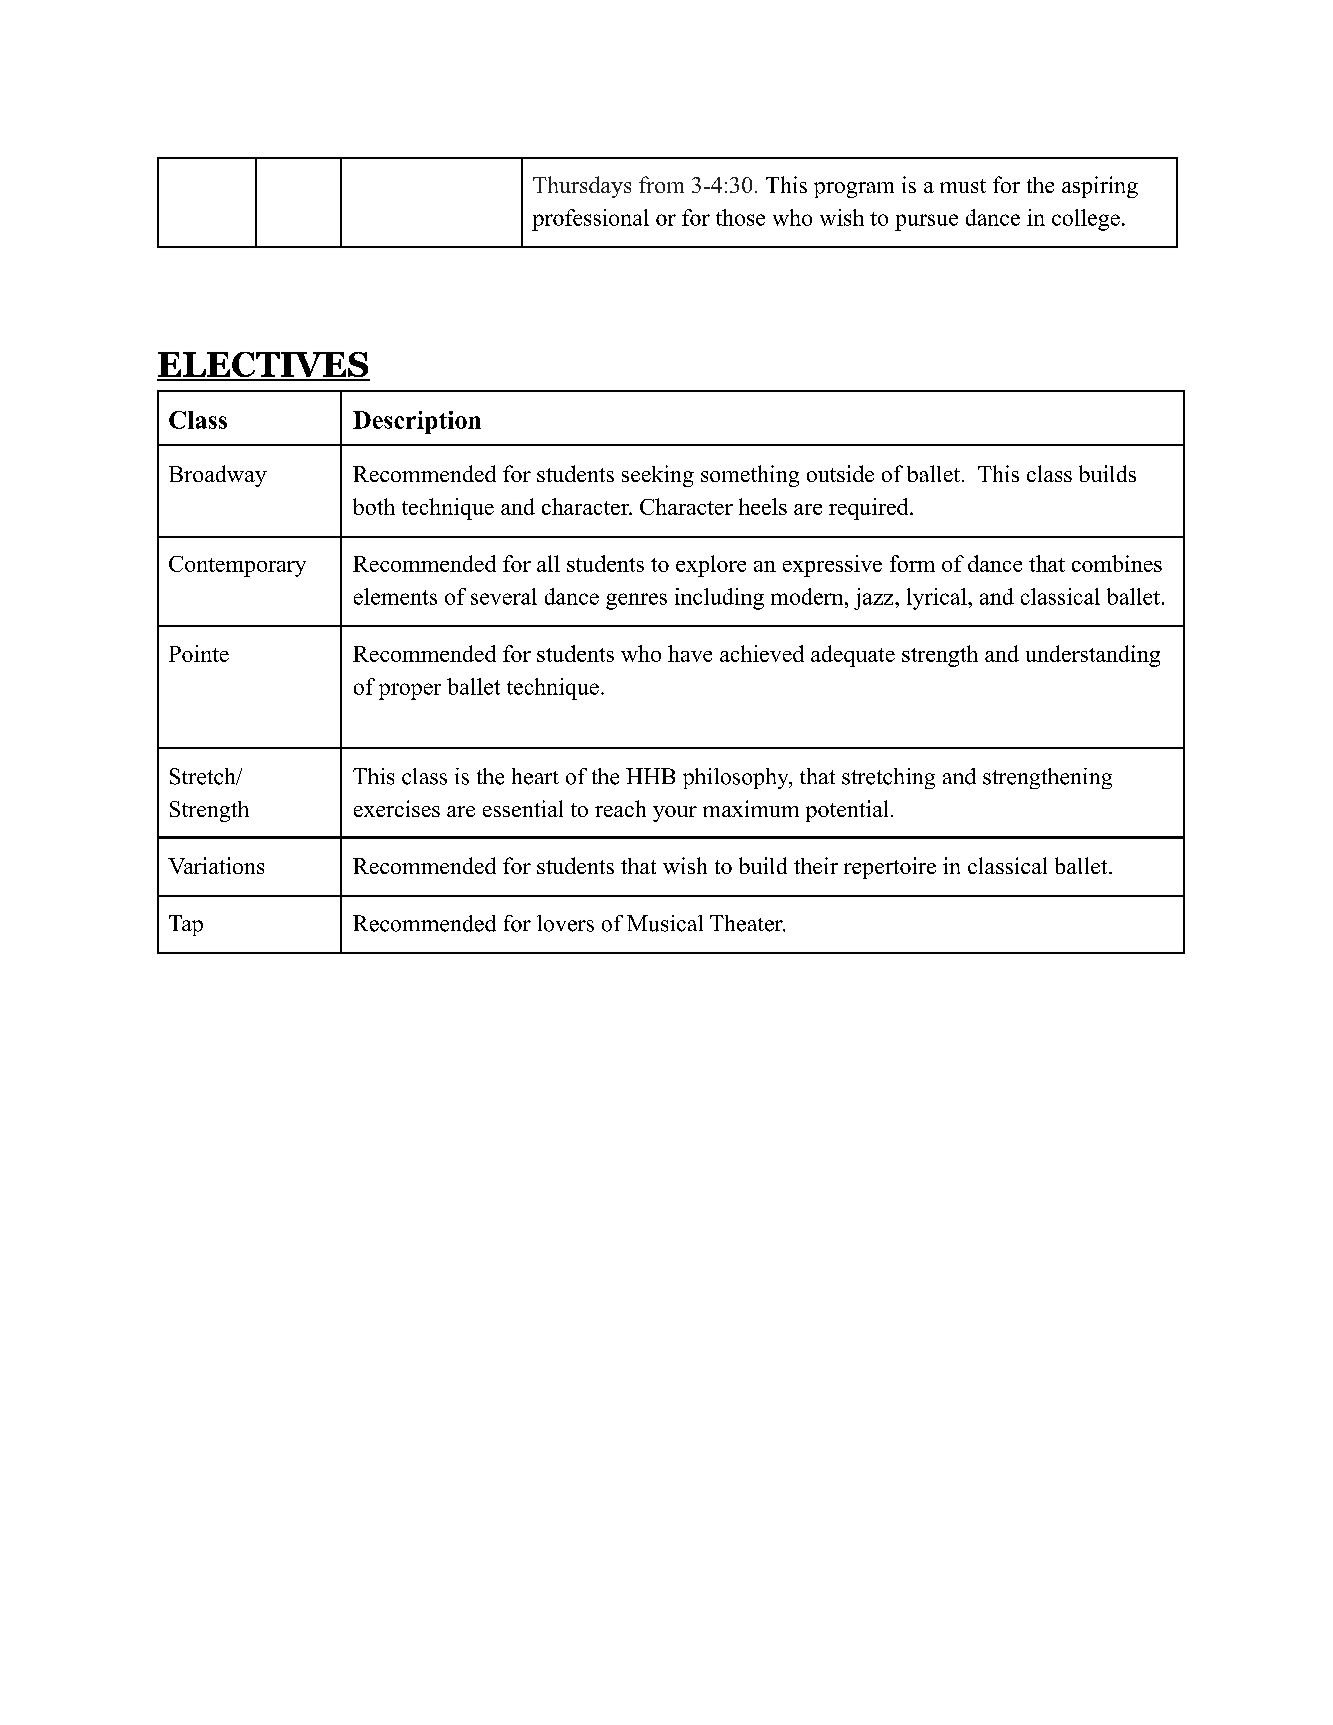  I want to click on form, so click(912, 563).
